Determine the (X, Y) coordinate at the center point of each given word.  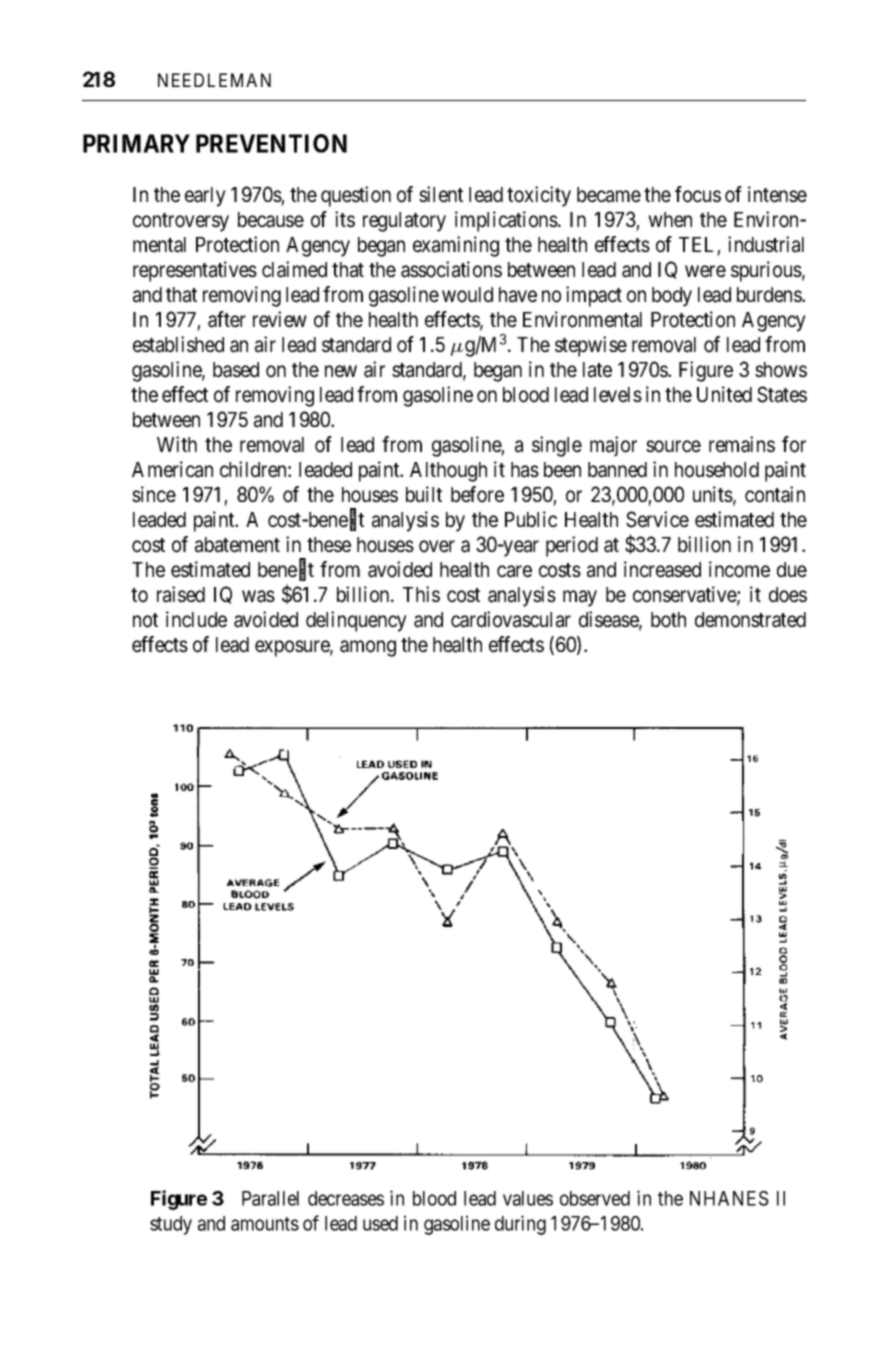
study (171, 1225)
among (368, 648)
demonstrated (750, 620)
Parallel (270, 1198)
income (739, 569)
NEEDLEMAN (214, 80)
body (672, 297)
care (514, 571)
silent (441, 194)
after (227, 319)
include (196, 619)
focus (698, 194)
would (467, 295)
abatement (237, 545)
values (528, 1198)
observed (595, 1198)
